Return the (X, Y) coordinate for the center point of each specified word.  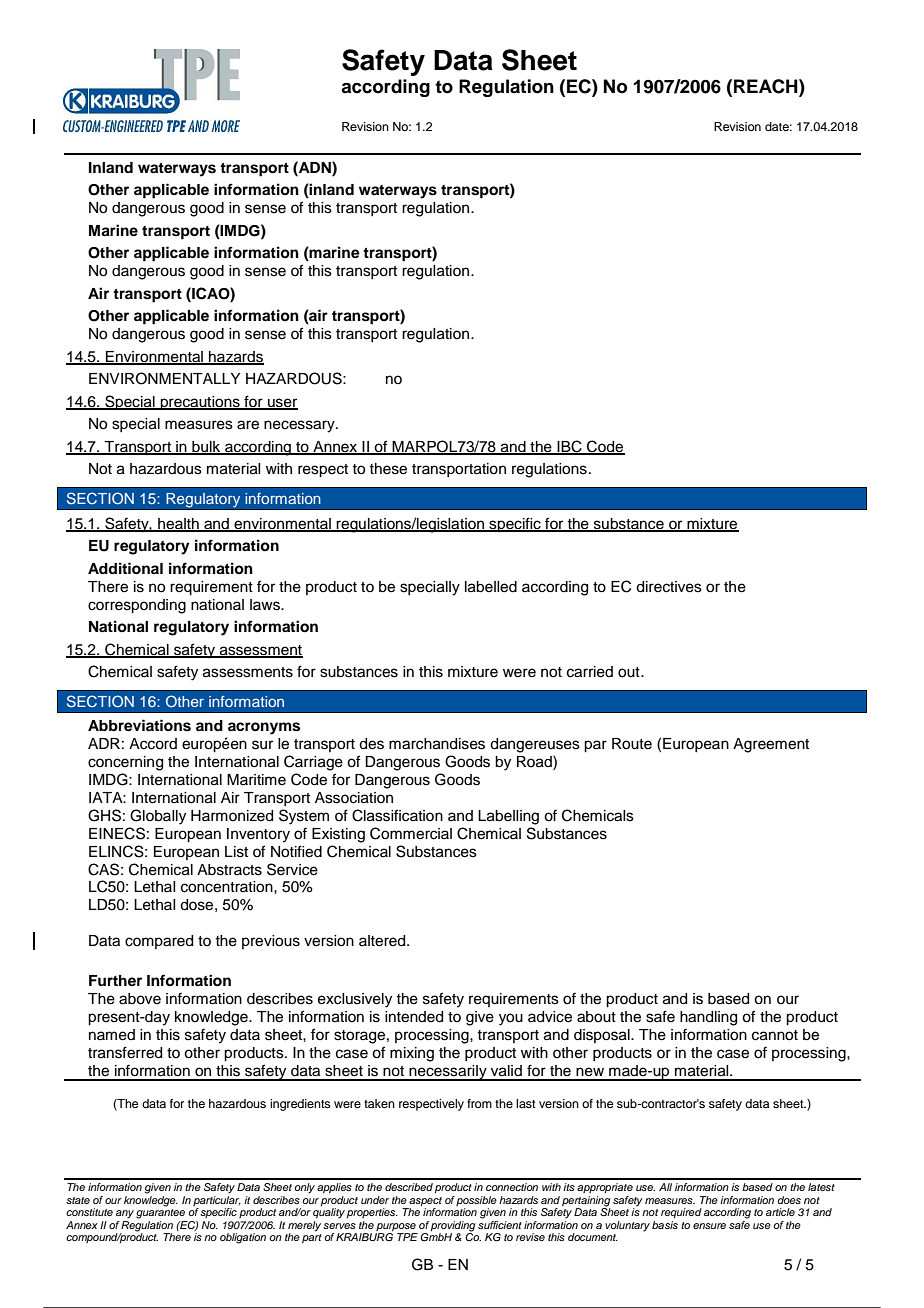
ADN (315, 167)
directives (669, 587)
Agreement (771, 745)
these (388, 469)
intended (414, 1017)
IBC (569, 447)
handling (708, 1018)
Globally (158, 817)
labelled (491, 587)
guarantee (160, 1212)
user (282, 403)
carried (590, 672)
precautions (200, 403)
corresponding (137, 606)
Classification (397, 815)
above (140, 999)
